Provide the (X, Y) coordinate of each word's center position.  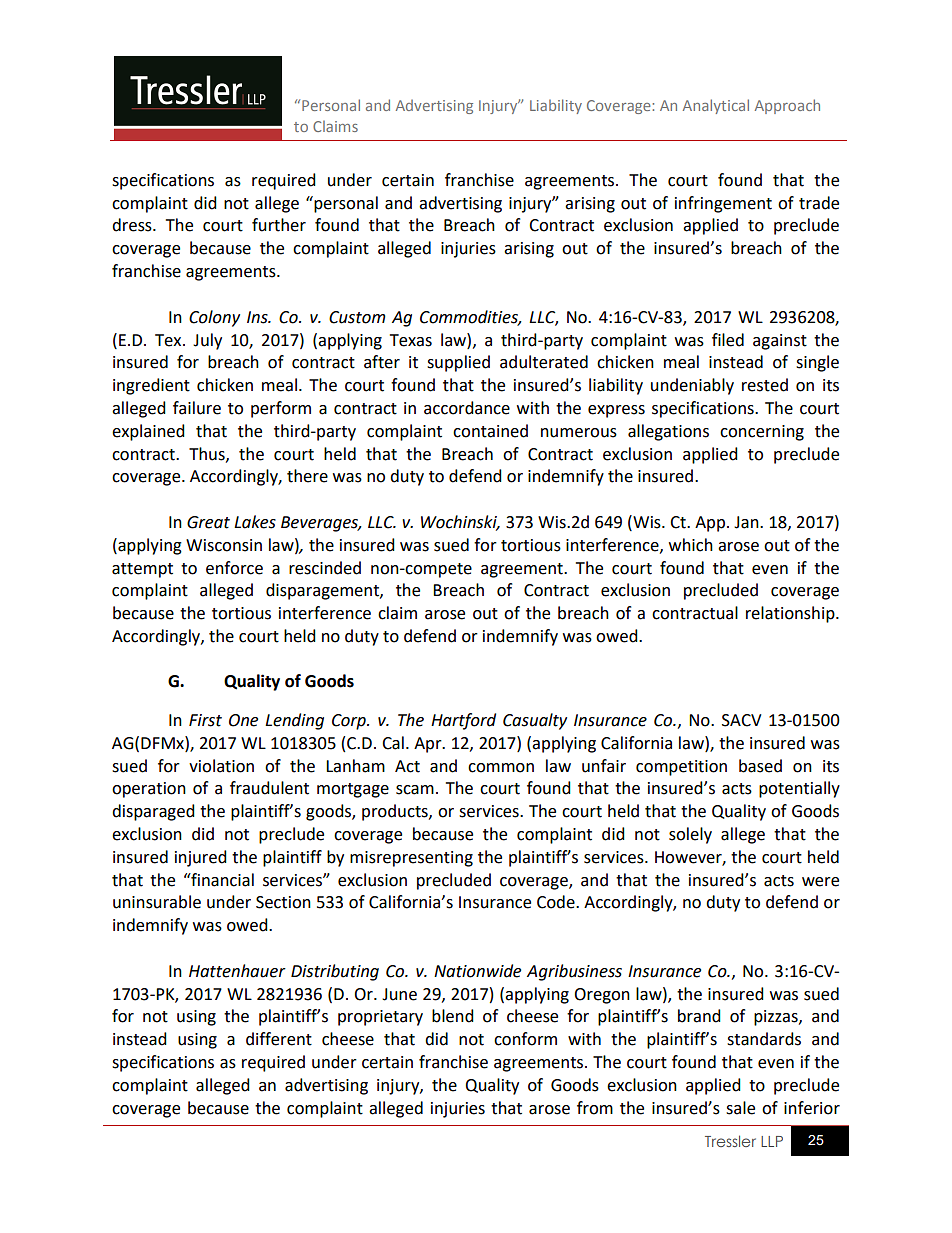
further (279, 225)
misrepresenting (411, 859)
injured (201, 858)
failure (197, 408)
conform (525, 1039)
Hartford (463, 721)
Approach (787, 106)
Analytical (716, 106)
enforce (234, 568)
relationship (791, 614)
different (279, 1039)
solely (690, 835)
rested (765, 385)
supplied (458, 363)
